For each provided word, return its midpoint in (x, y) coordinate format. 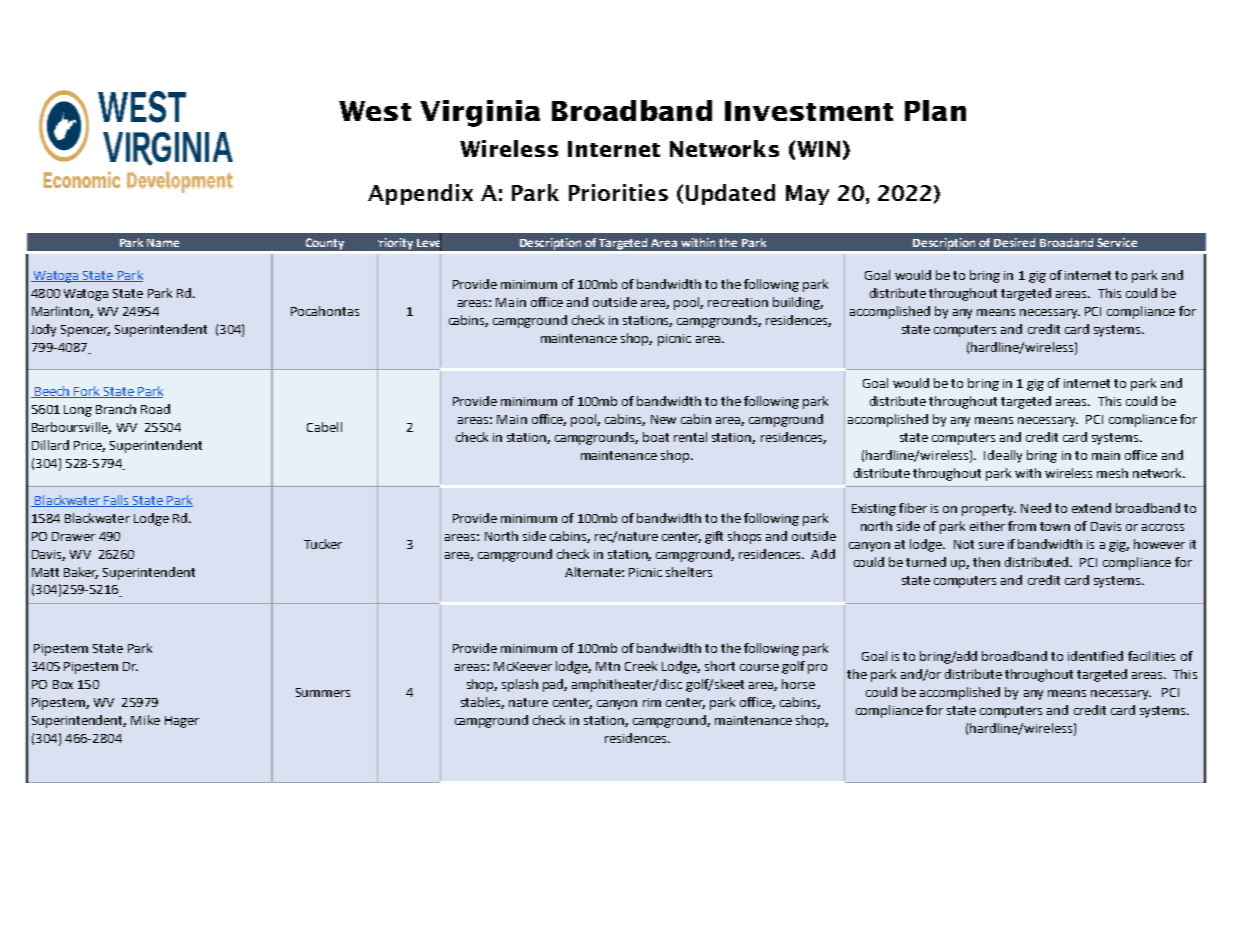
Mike (145, 720)
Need (1036, 508)
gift (714, 537)
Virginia (480, 113)
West (375, 111)
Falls (116, 501)
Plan (935, 110)
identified (1095, 656)
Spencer (85, 331)
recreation (738, 302)
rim (652, 702)
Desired (1014, 242)
